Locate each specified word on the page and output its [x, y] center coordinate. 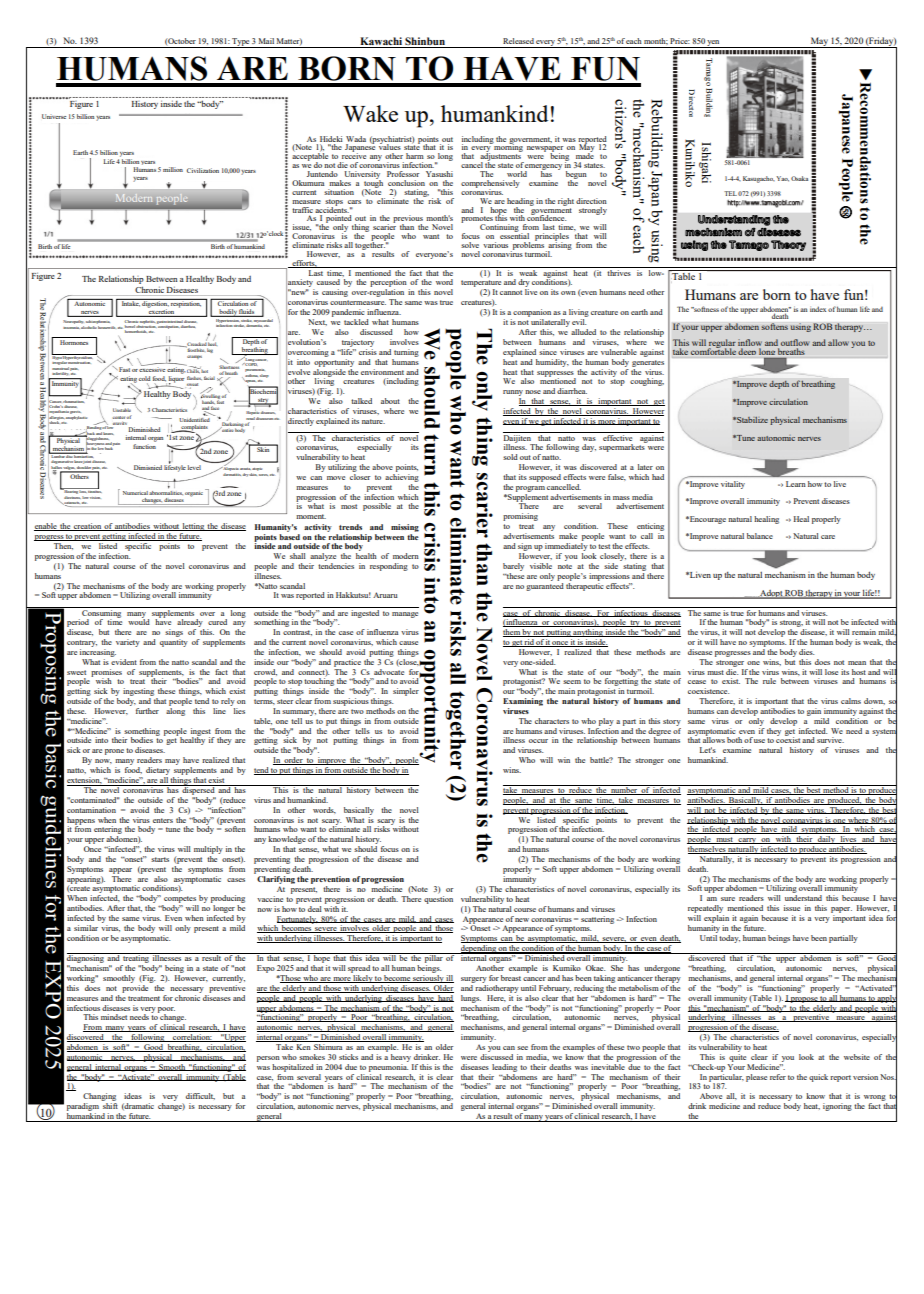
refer [778, 1077]
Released [518, 41]
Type [241, 43]
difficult [200, 1096]
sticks [348, 1057]
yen [714, 44]
